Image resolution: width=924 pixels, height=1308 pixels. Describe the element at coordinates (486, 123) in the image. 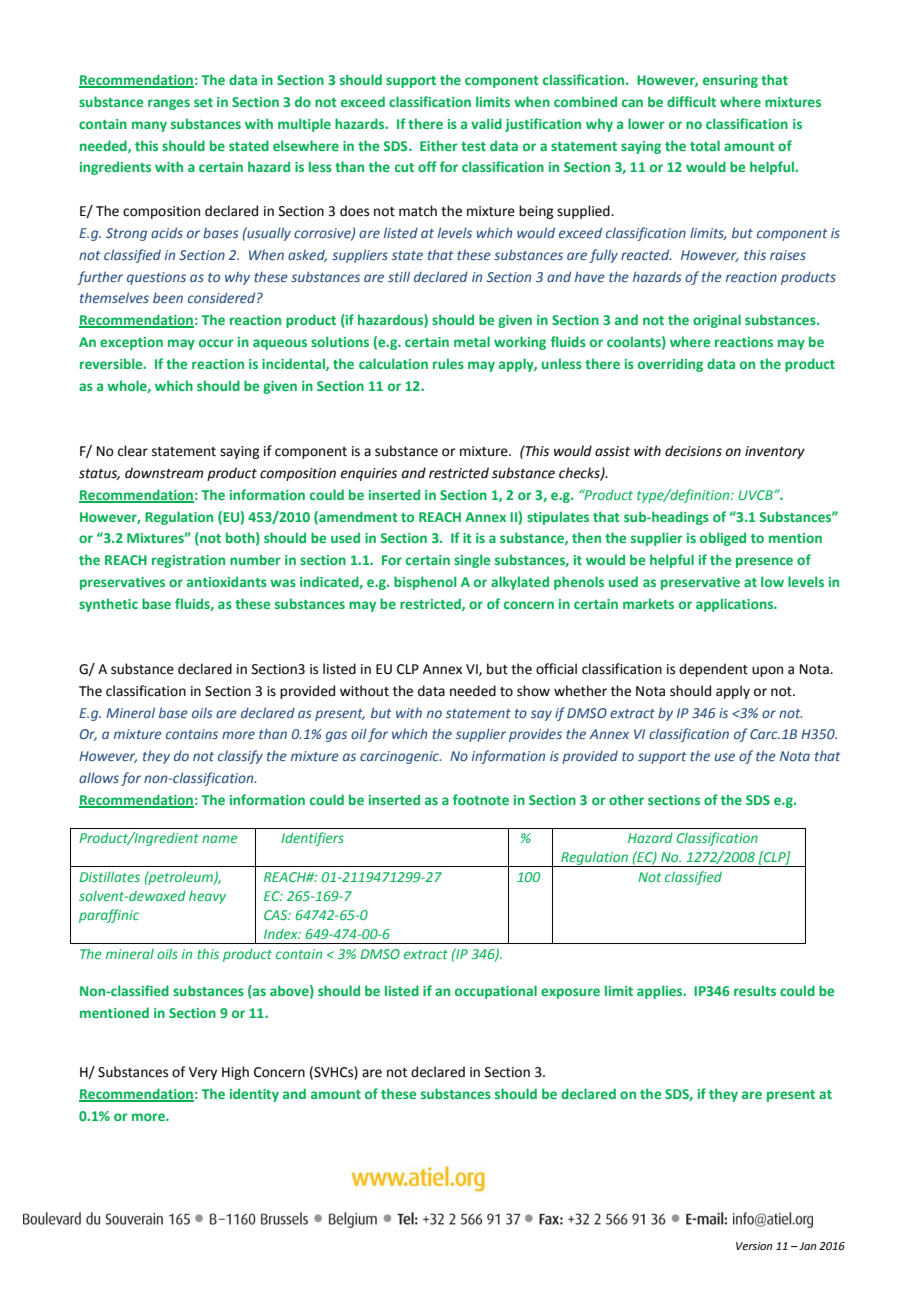

I see `valid` at that location.
